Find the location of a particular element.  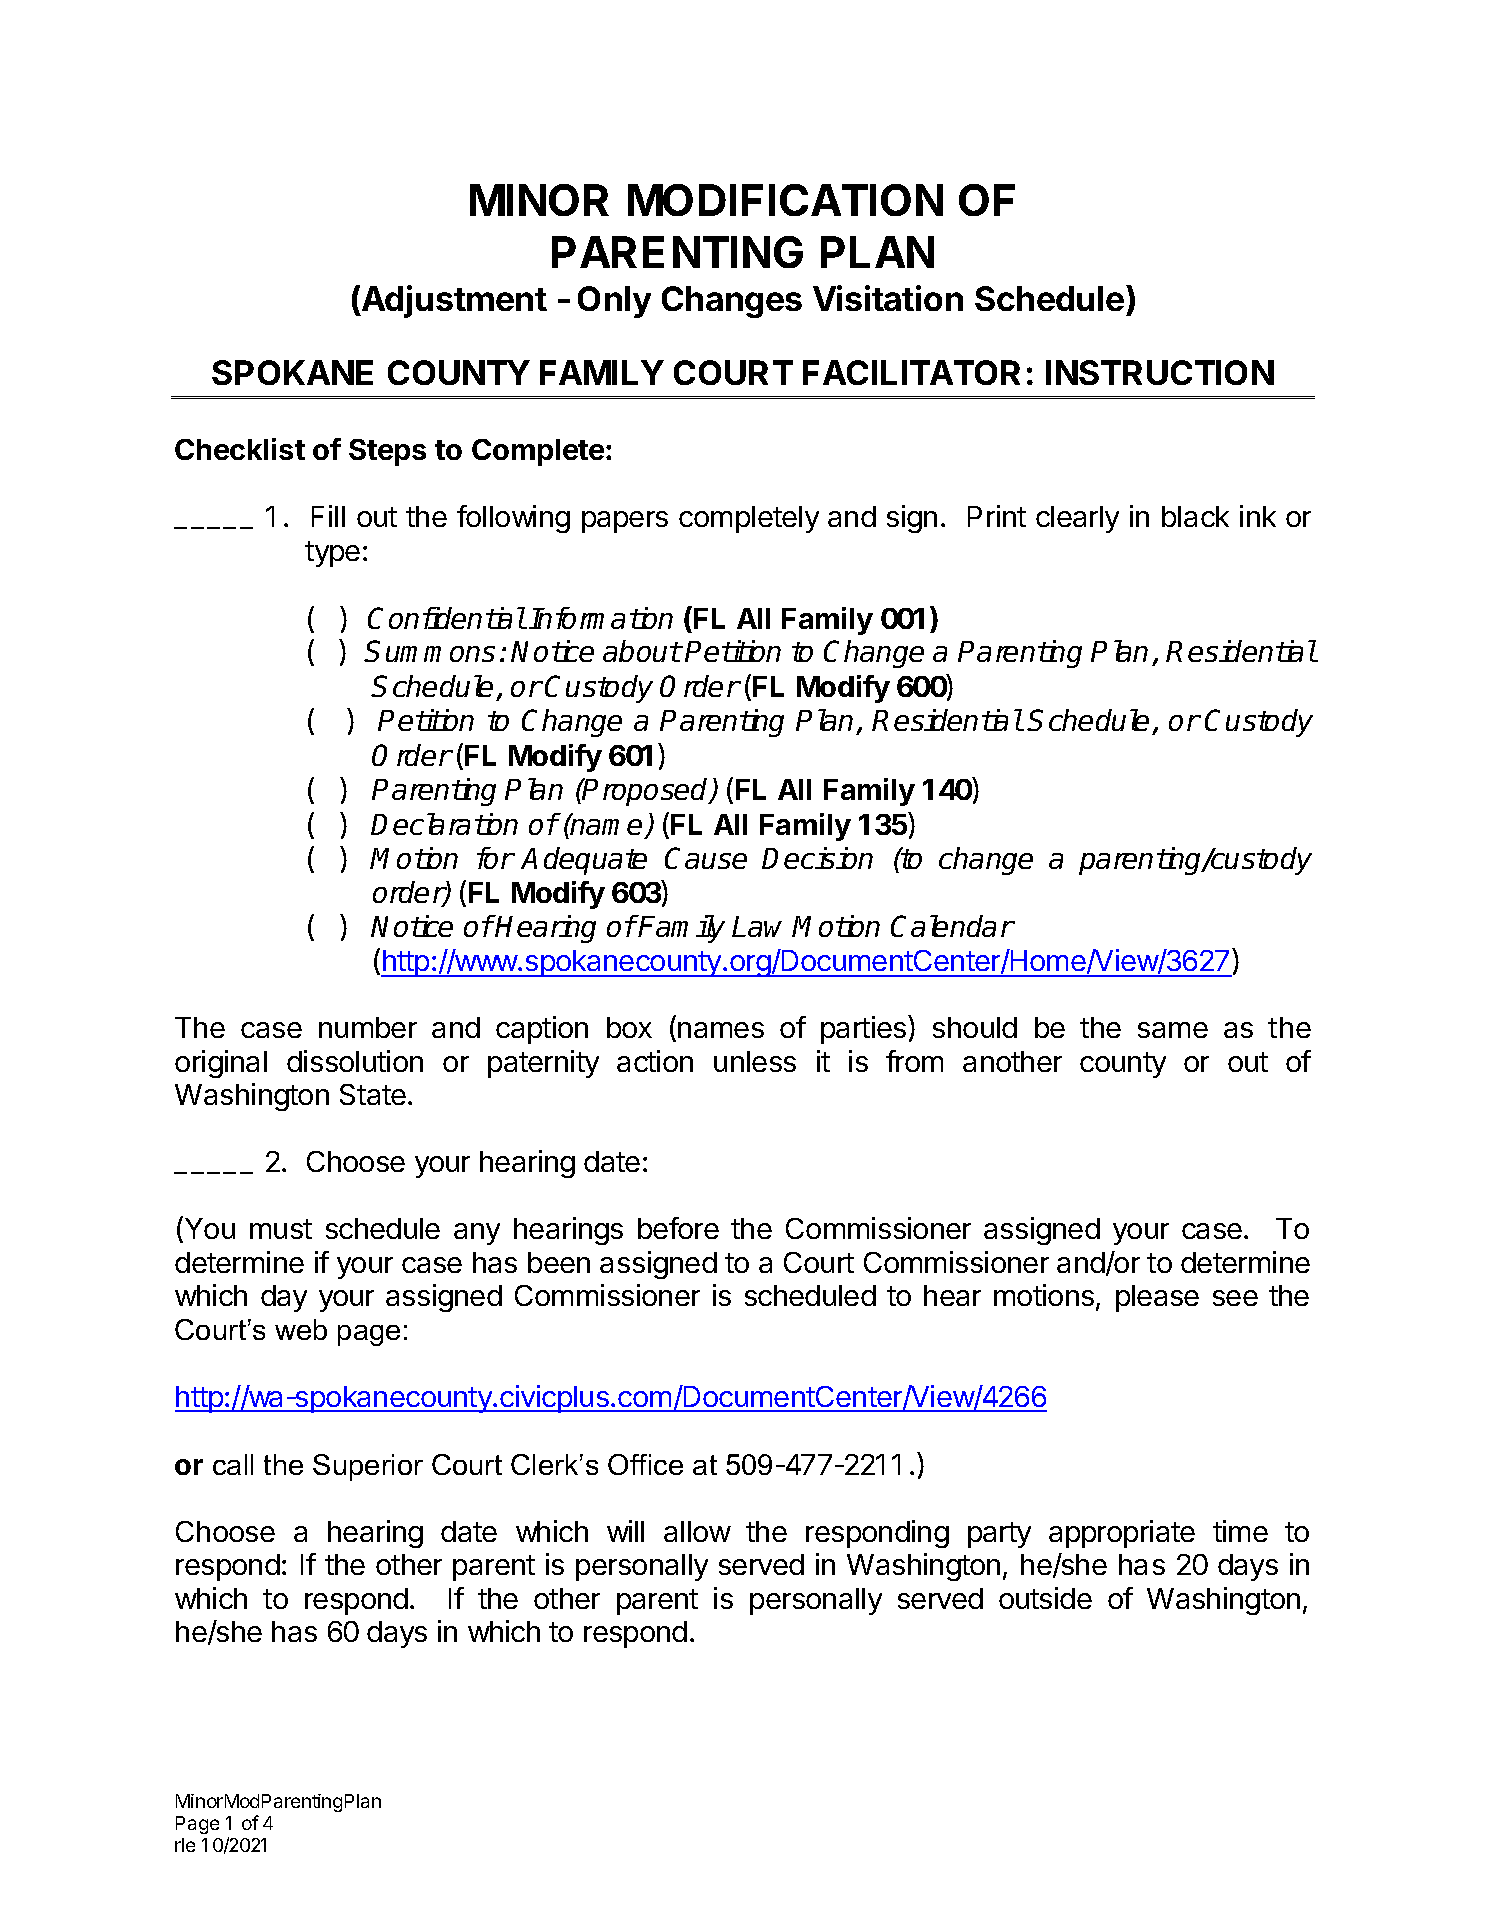

Superior is located at coordinates (368, 1467).
